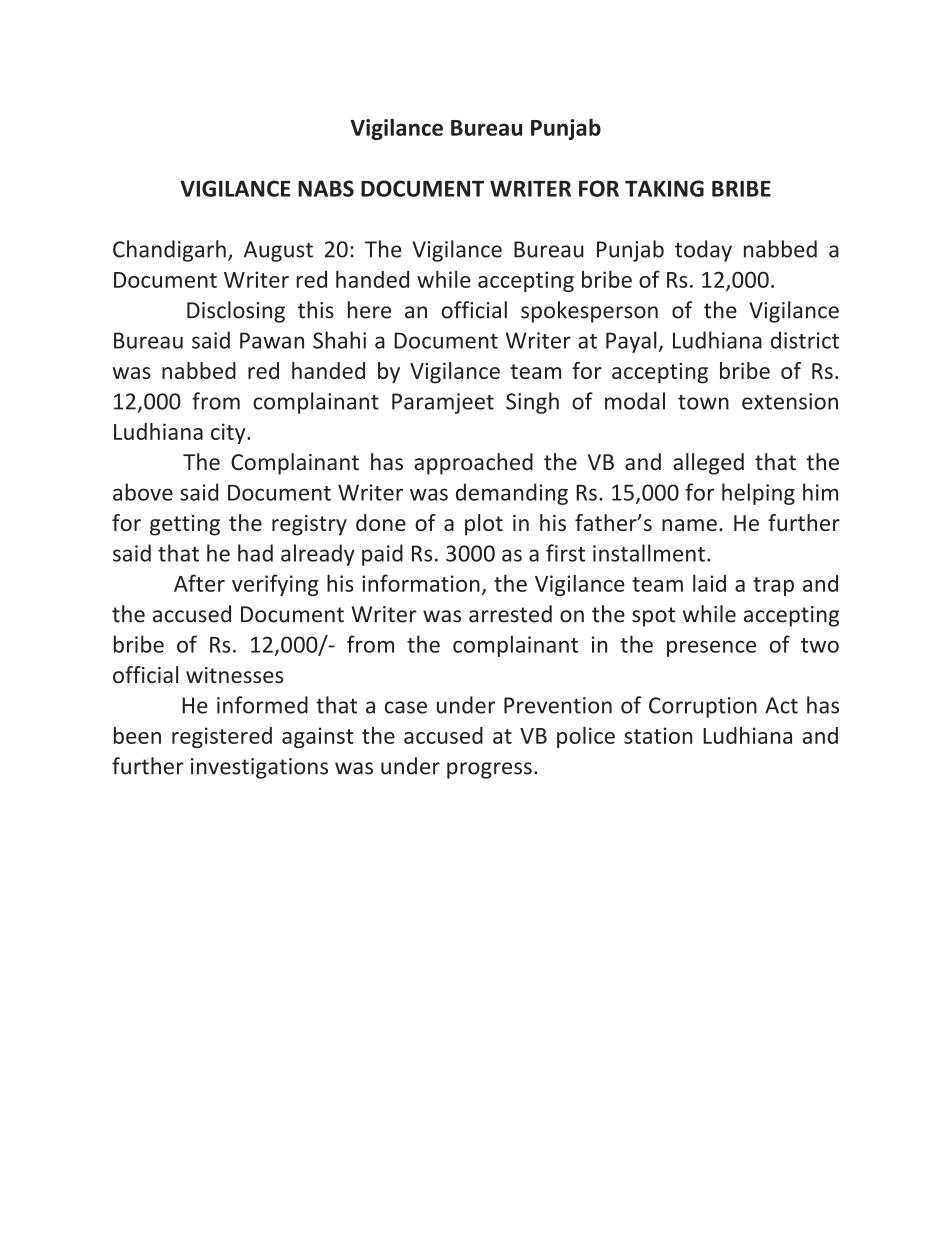 This screenshot has width=952, height=1233. I want to click on spokesperson, so click(589, 312).
